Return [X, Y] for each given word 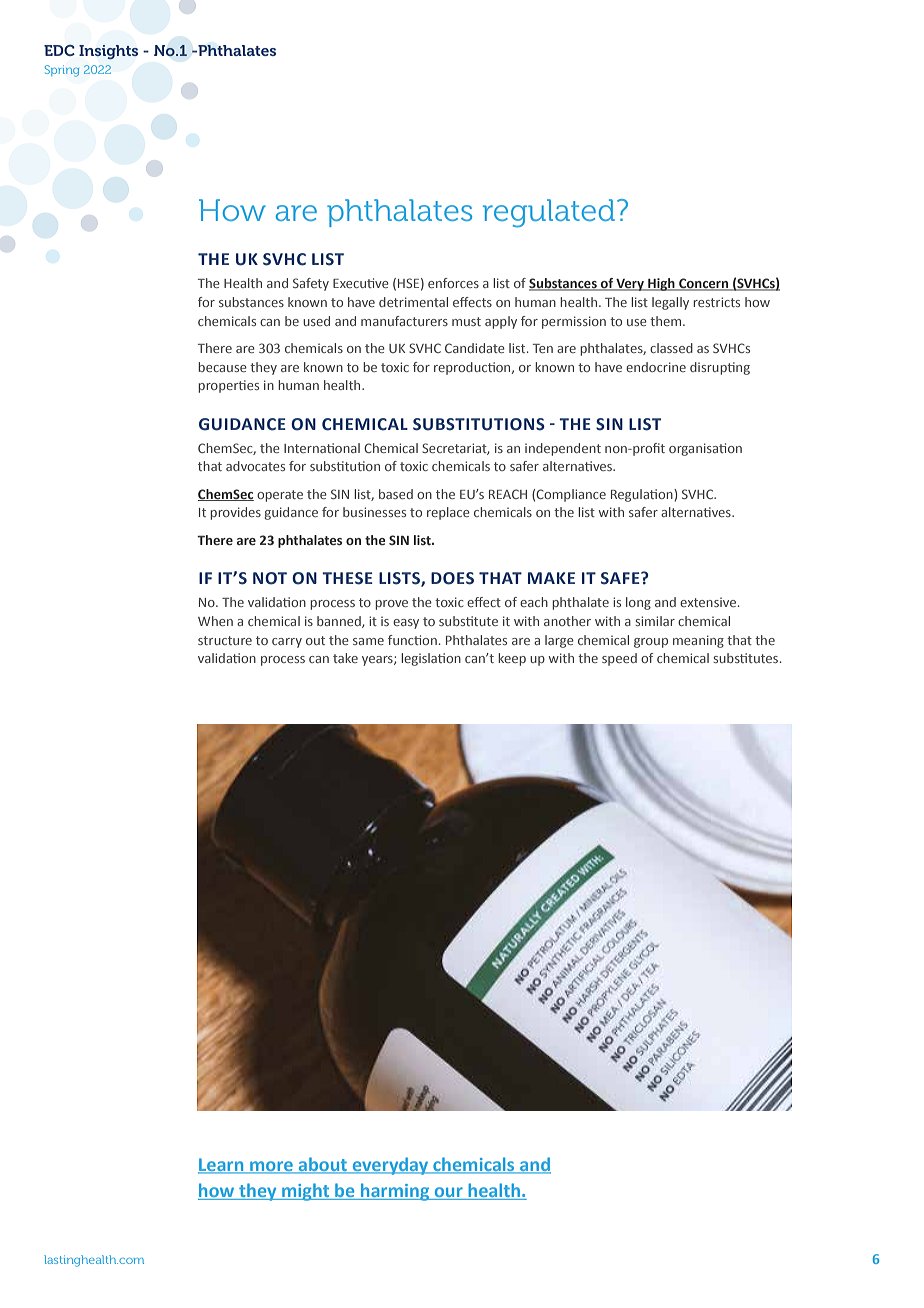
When [215, 621]
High [661, 284]
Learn [222, 1165]
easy [406, 624]
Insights [108, 52]
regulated [550, 213]
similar [655, 621]
